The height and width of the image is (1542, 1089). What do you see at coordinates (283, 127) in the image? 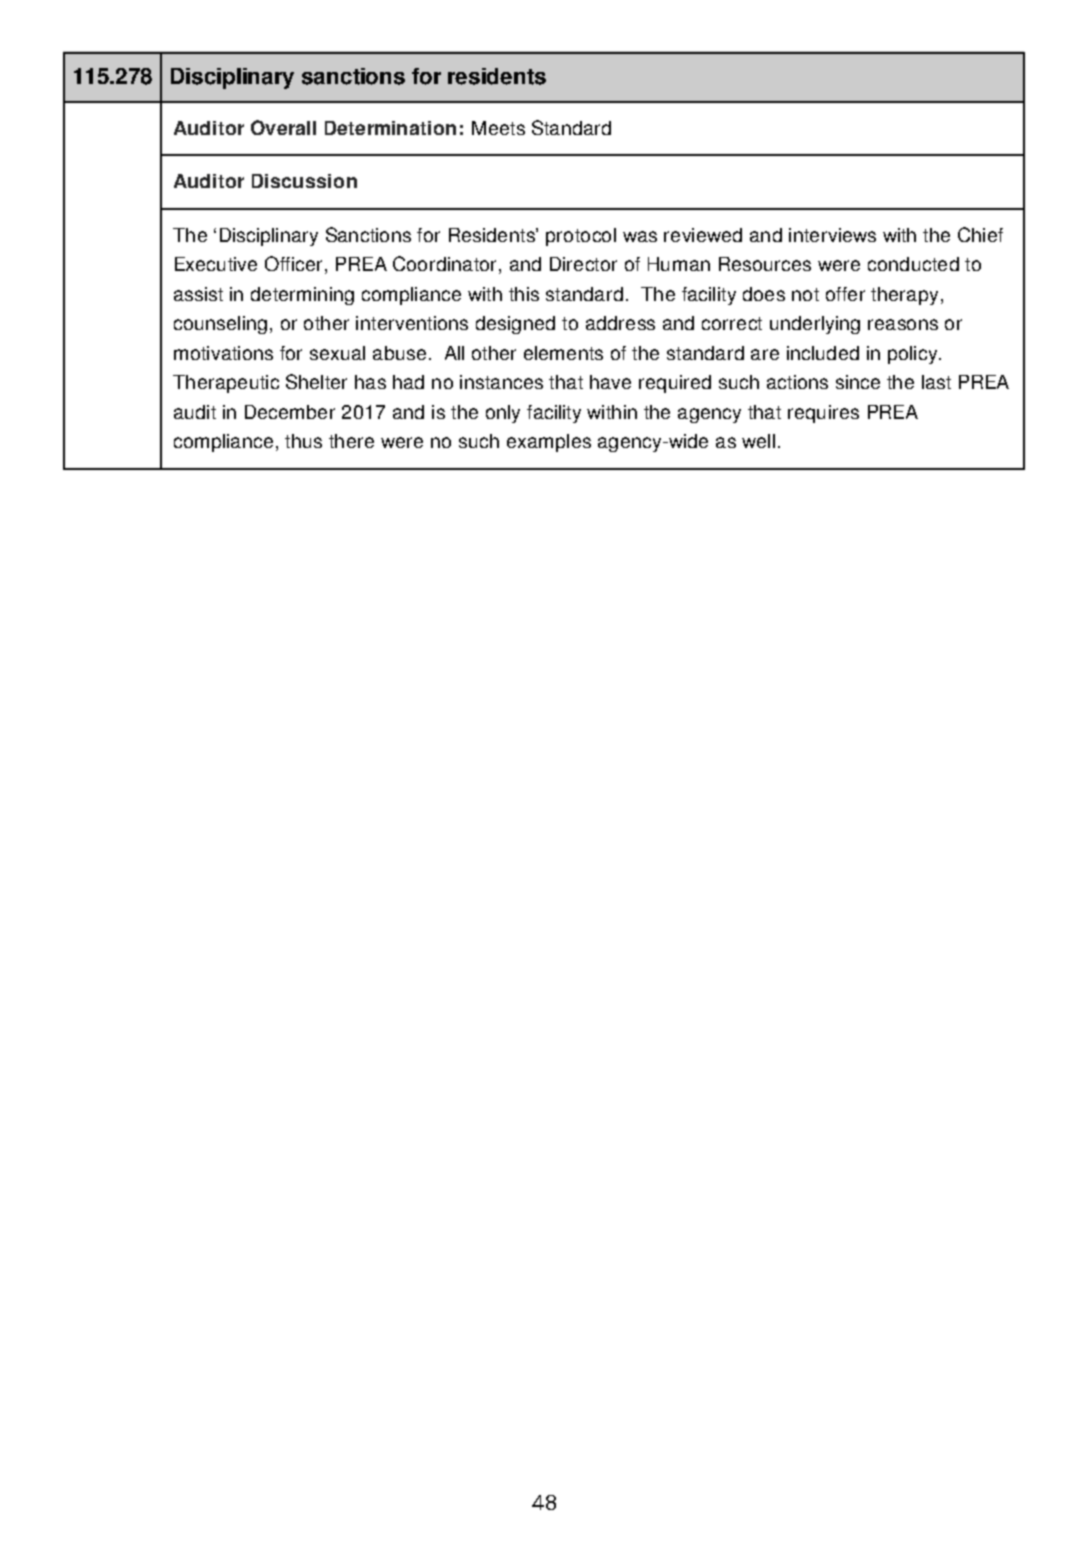
I see `Overall` at bounding box center [283, 127].
